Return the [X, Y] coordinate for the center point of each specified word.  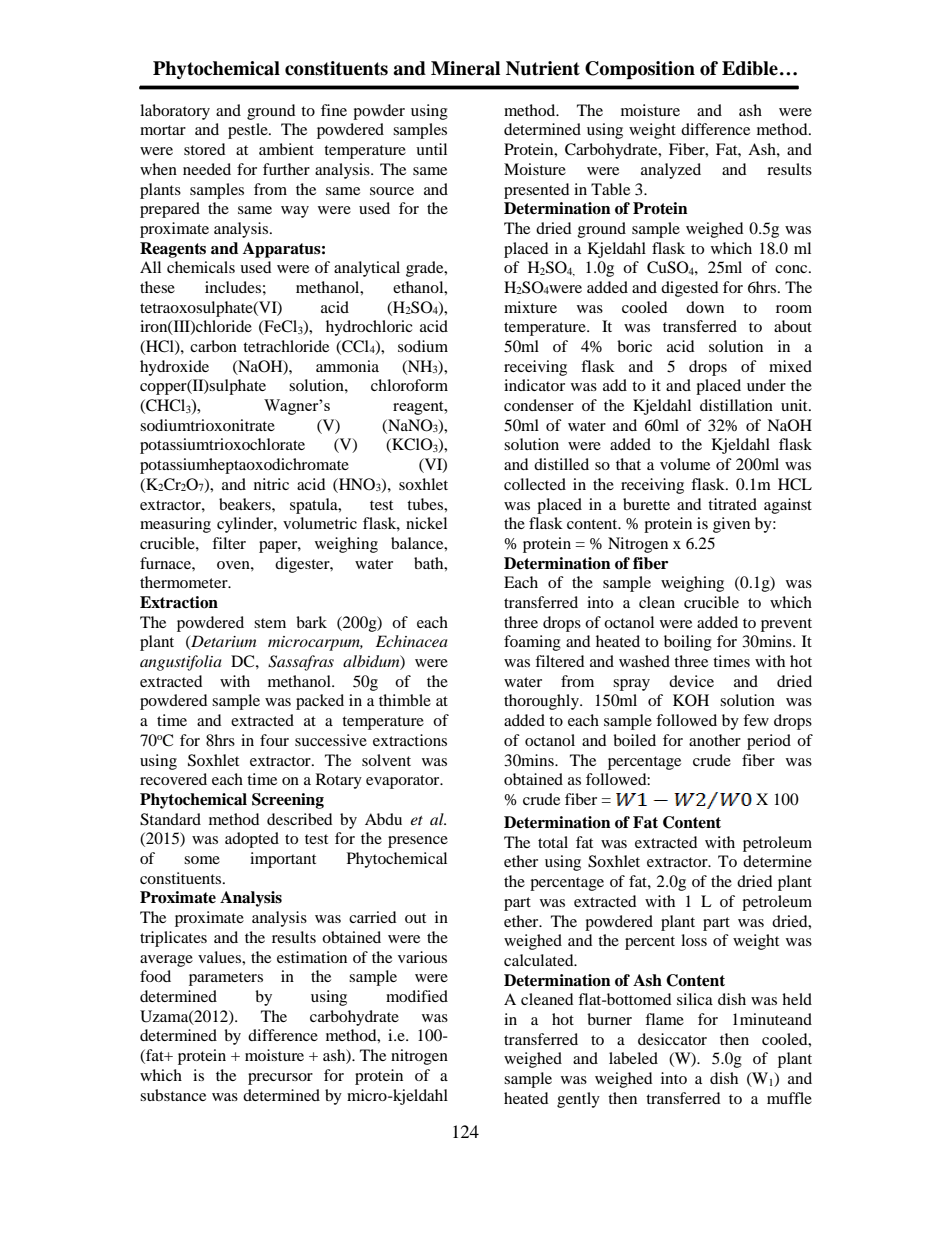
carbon [213, 346]
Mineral [465, 68]
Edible [750, 68]
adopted [252, 840]
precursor [280, 1079]
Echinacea [412, 641]
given [731, 525]
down [705, 307]
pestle [249, 131]
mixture [530, 307]
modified [417, 996]
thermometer [185, 582]
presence [418, 842]
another [715, 740]
